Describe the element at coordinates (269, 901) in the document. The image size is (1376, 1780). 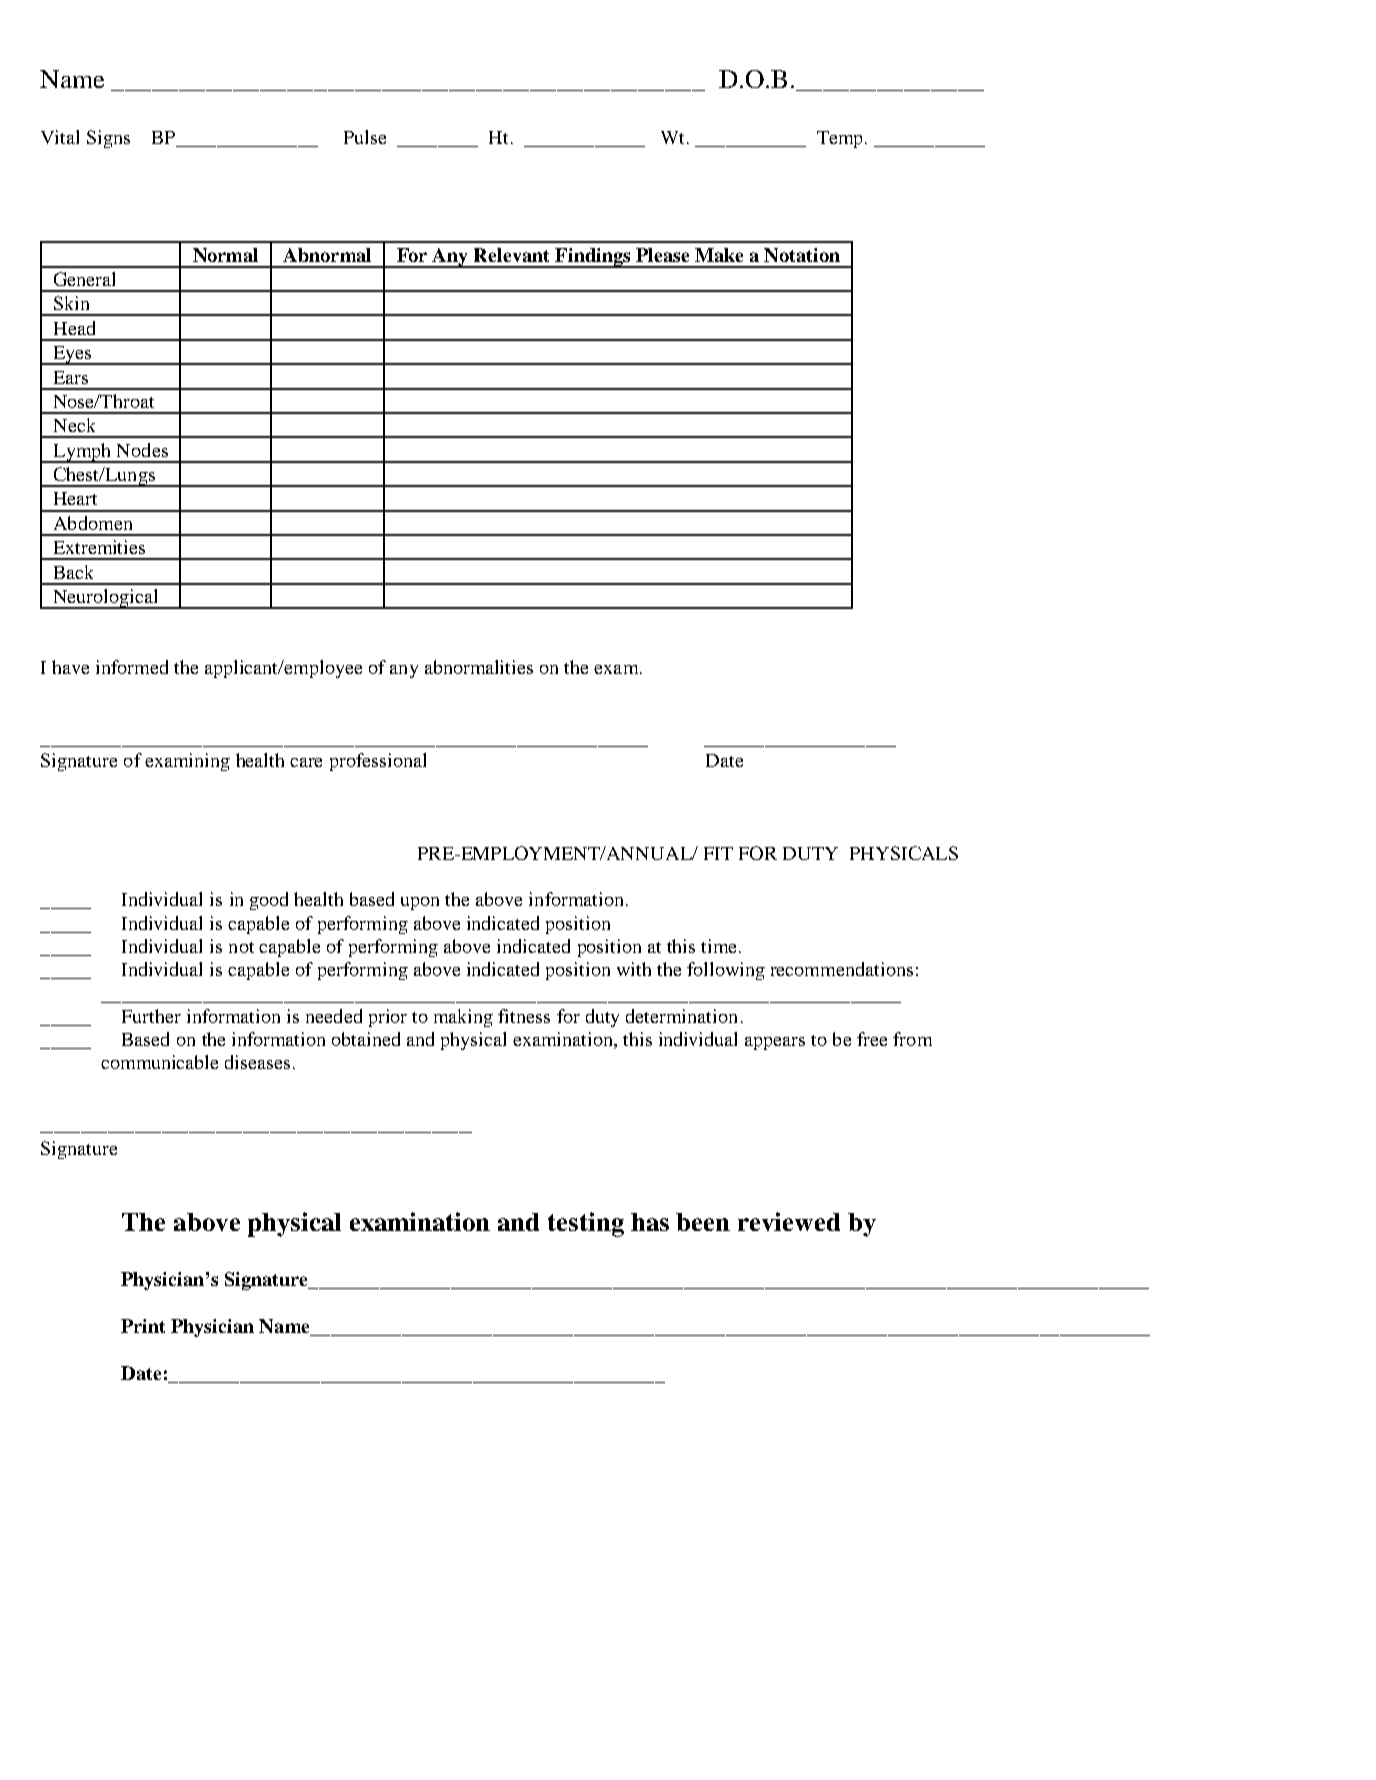
I see `good` at that location.
